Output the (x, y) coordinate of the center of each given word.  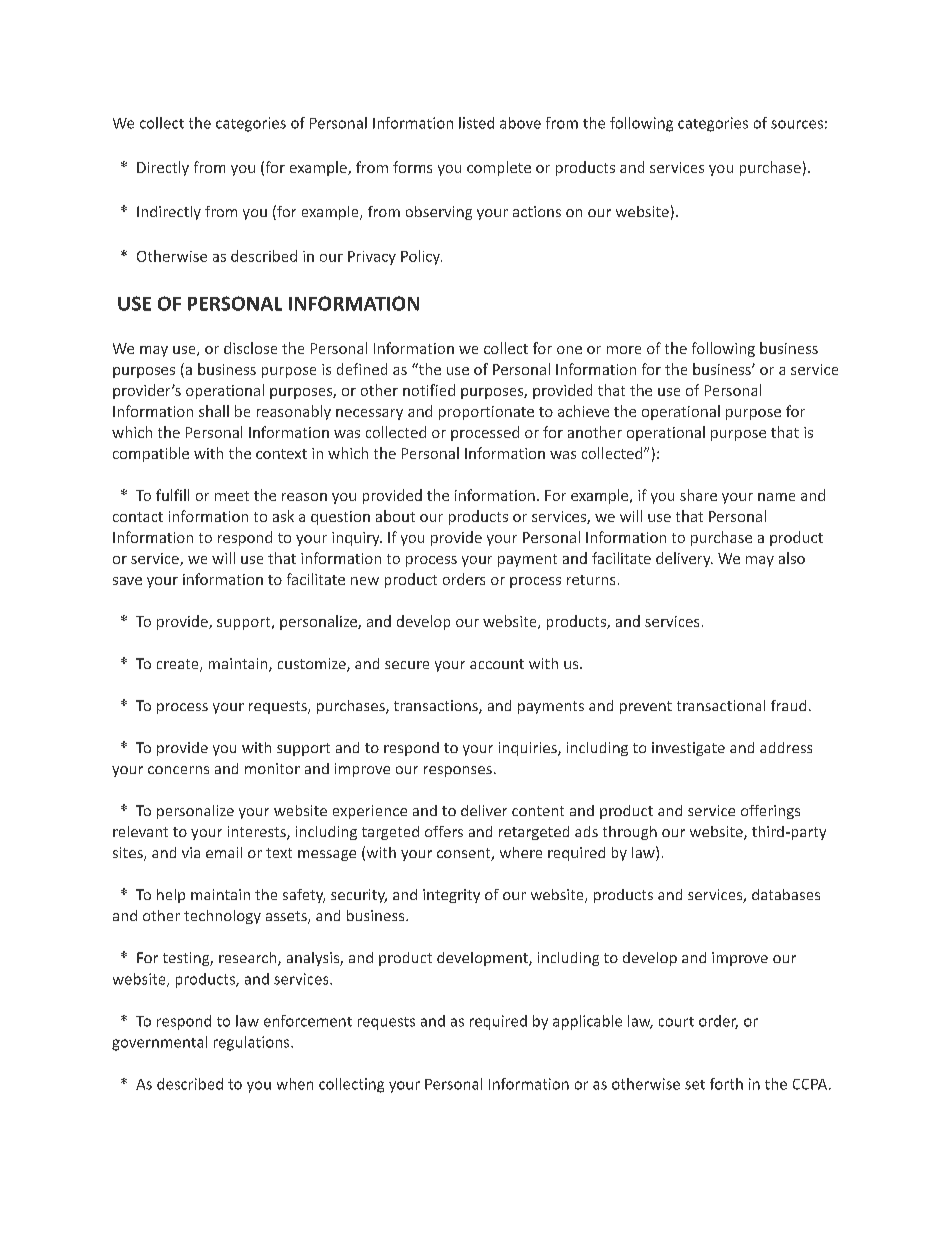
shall (214, 411)
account (497, 664)
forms (412, 167)
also (792, 558)
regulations (253, 1043)
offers (444, 831)
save (127, 581)
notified (429, 390)
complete (499, 168)
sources (797, 124)
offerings (770, 812)
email (224, 852)
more (624, 350)
